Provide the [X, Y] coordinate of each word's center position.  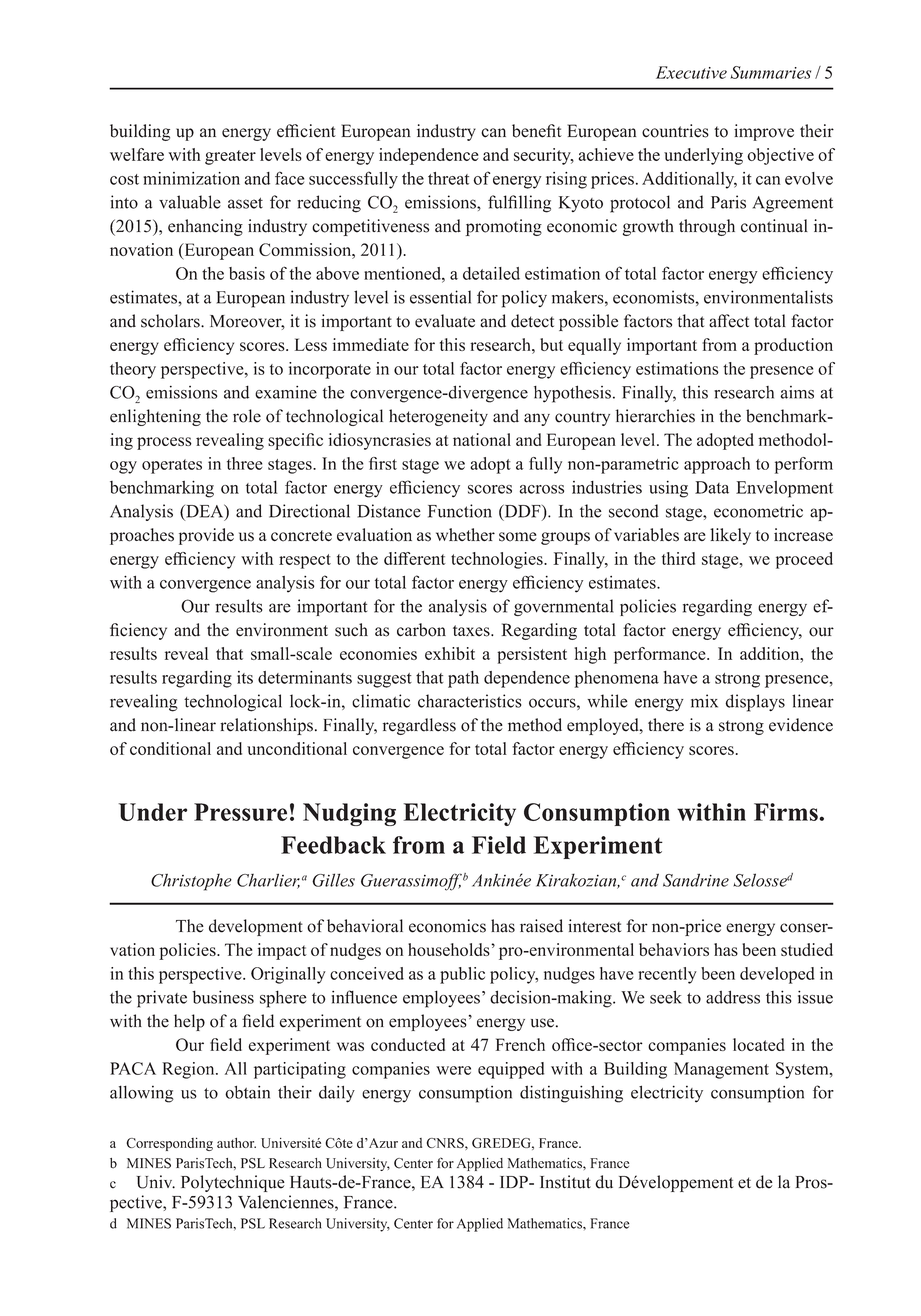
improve [764, 132]
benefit [537, 131]
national [482, 439]
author [236, 1143]
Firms [787, 812]
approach [717, 465]
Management [721, 1070]
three [245, 463]
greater [230, 157]
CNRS [446, 1143]
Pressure [240, 812]
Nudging [349, 814]
